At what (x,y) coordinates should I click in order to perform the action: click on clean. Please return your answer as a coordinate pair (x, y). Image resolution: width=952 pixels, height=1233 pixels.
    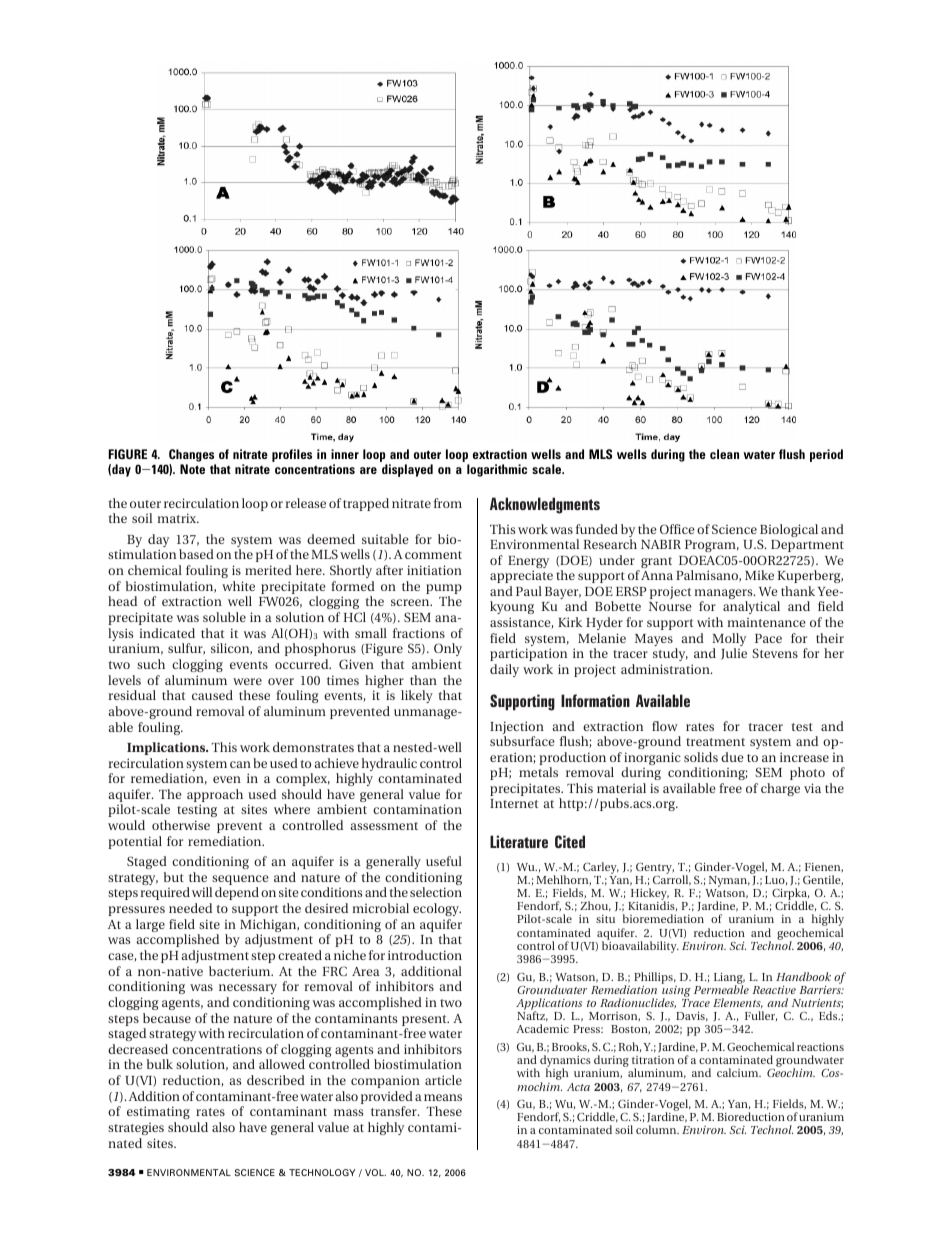
    Looking at the image, I should click on (724, 454).
